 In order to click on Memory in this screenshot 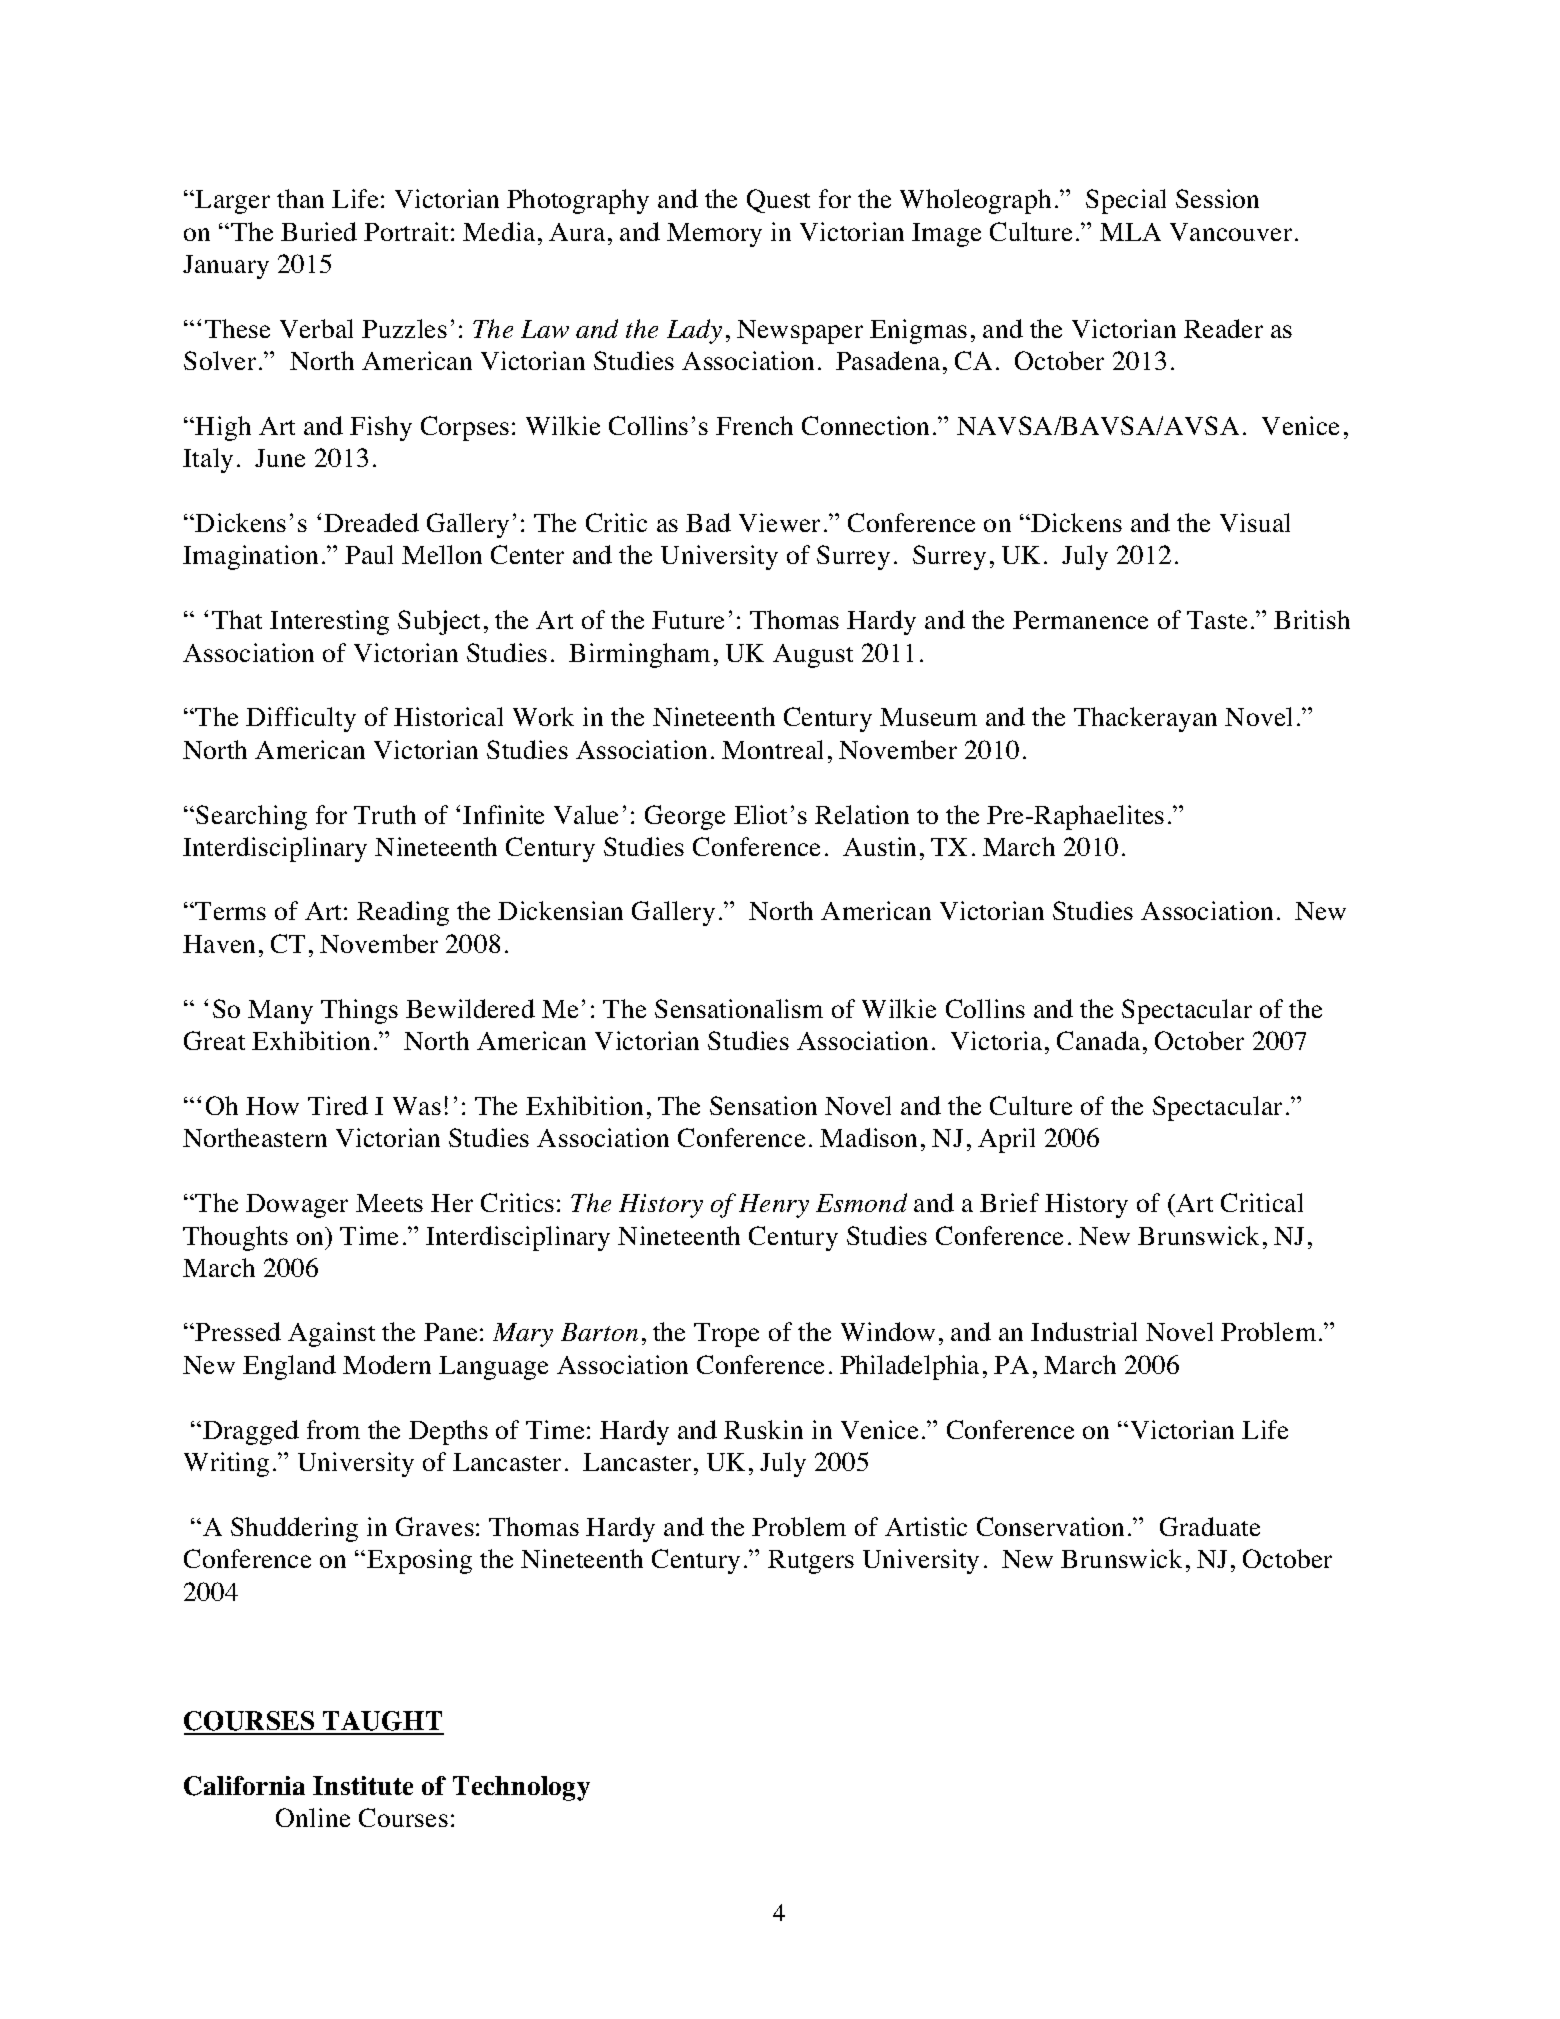, I will do `click(714, 235)`.
